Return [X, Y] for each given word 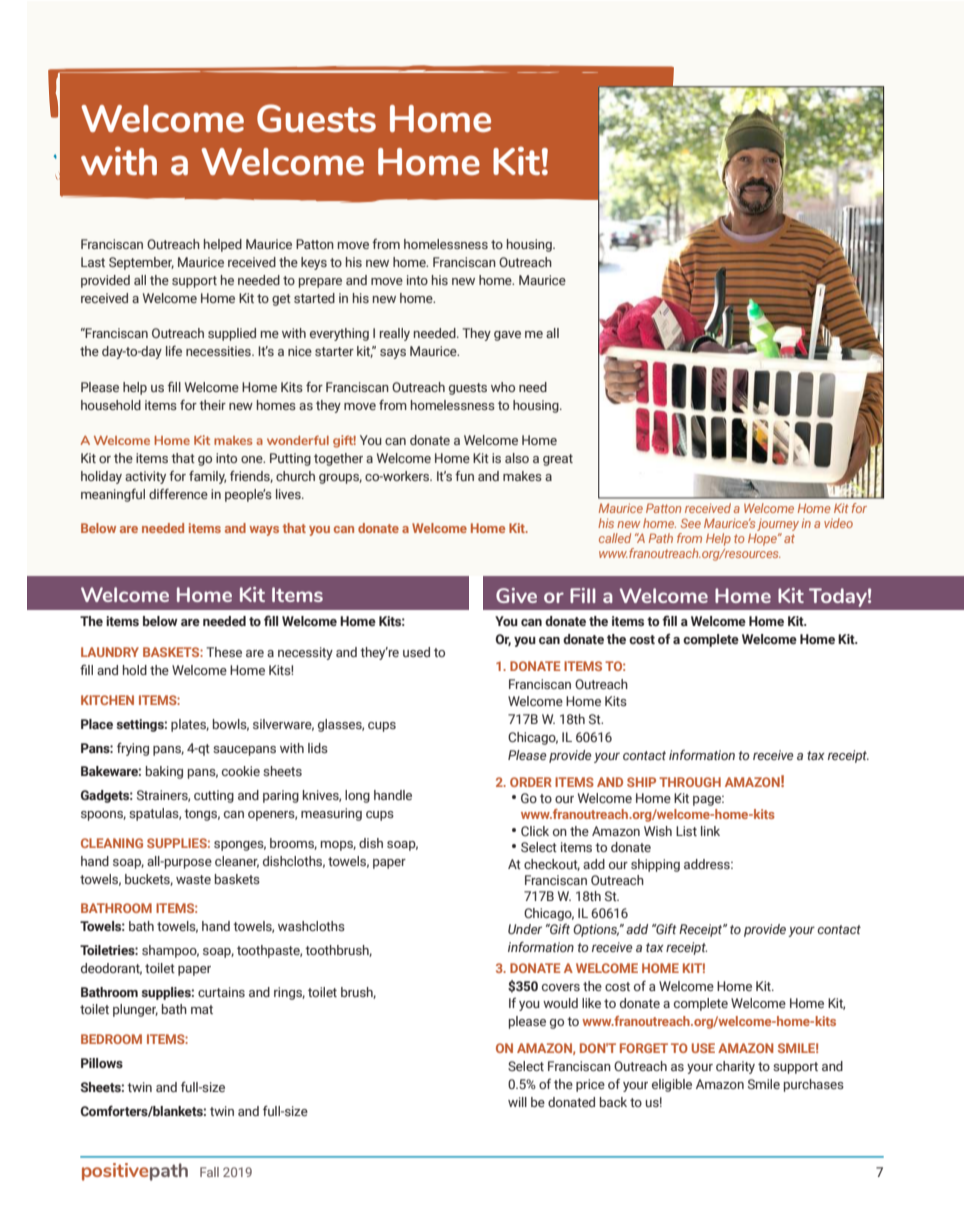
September [141, 263]
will [517, 1102]
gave [507, 336]
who [503, 387]
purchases [814, 1085]
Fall [209, 1172]
